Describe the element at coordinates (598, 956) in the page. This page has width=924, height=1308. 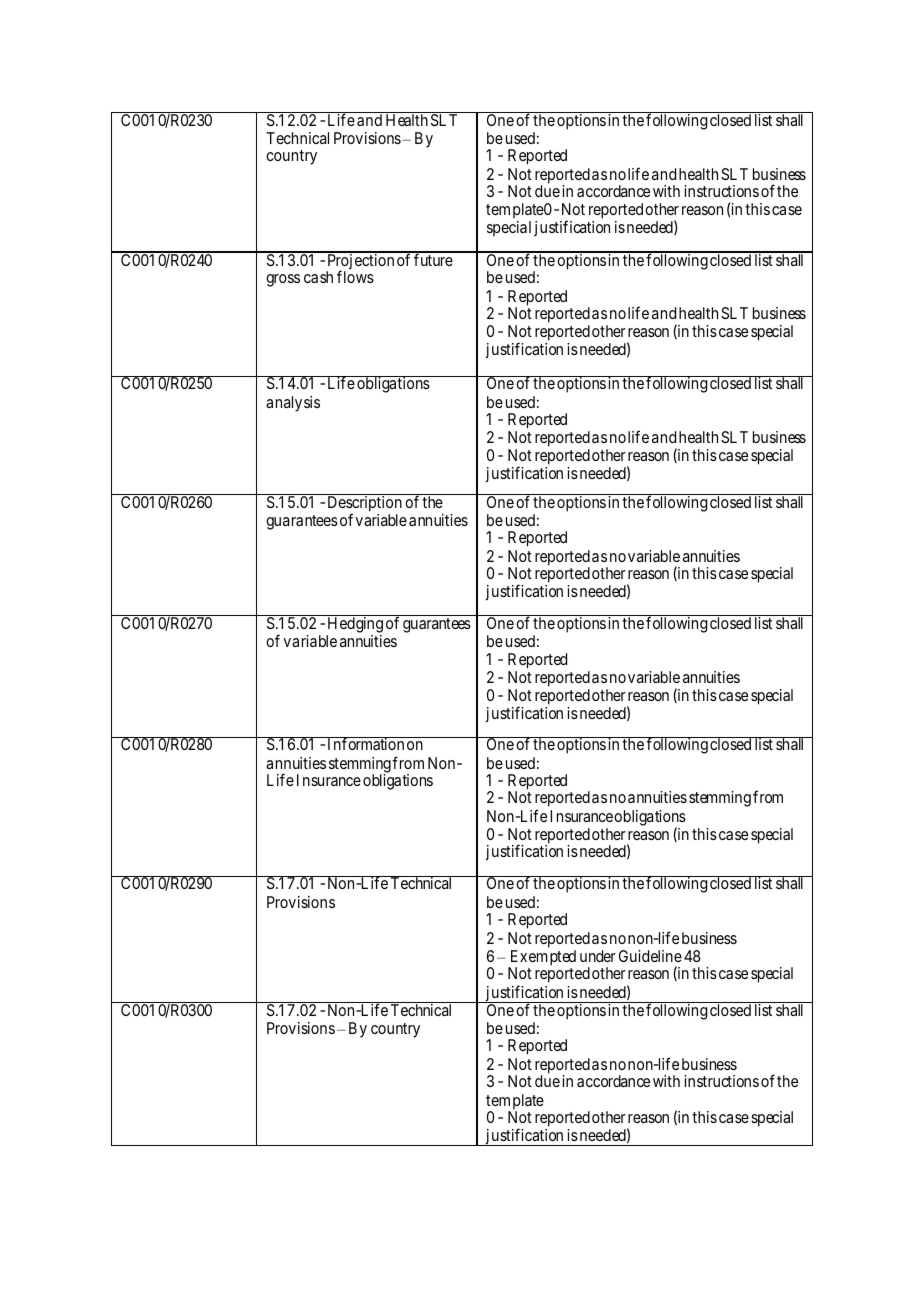
I see `under` at that location.
